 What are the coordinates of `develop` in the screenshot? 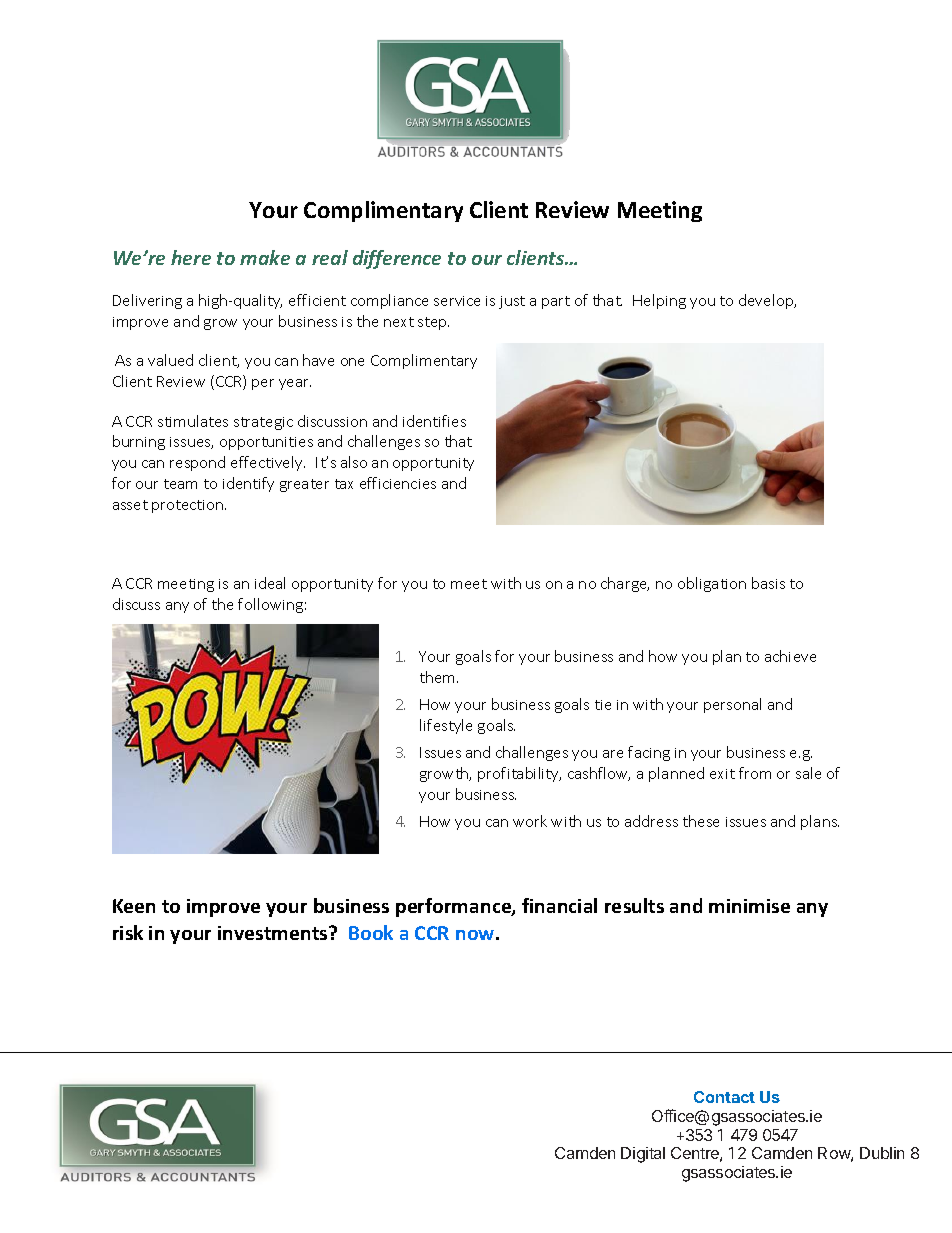 It's located at (767, 301).
